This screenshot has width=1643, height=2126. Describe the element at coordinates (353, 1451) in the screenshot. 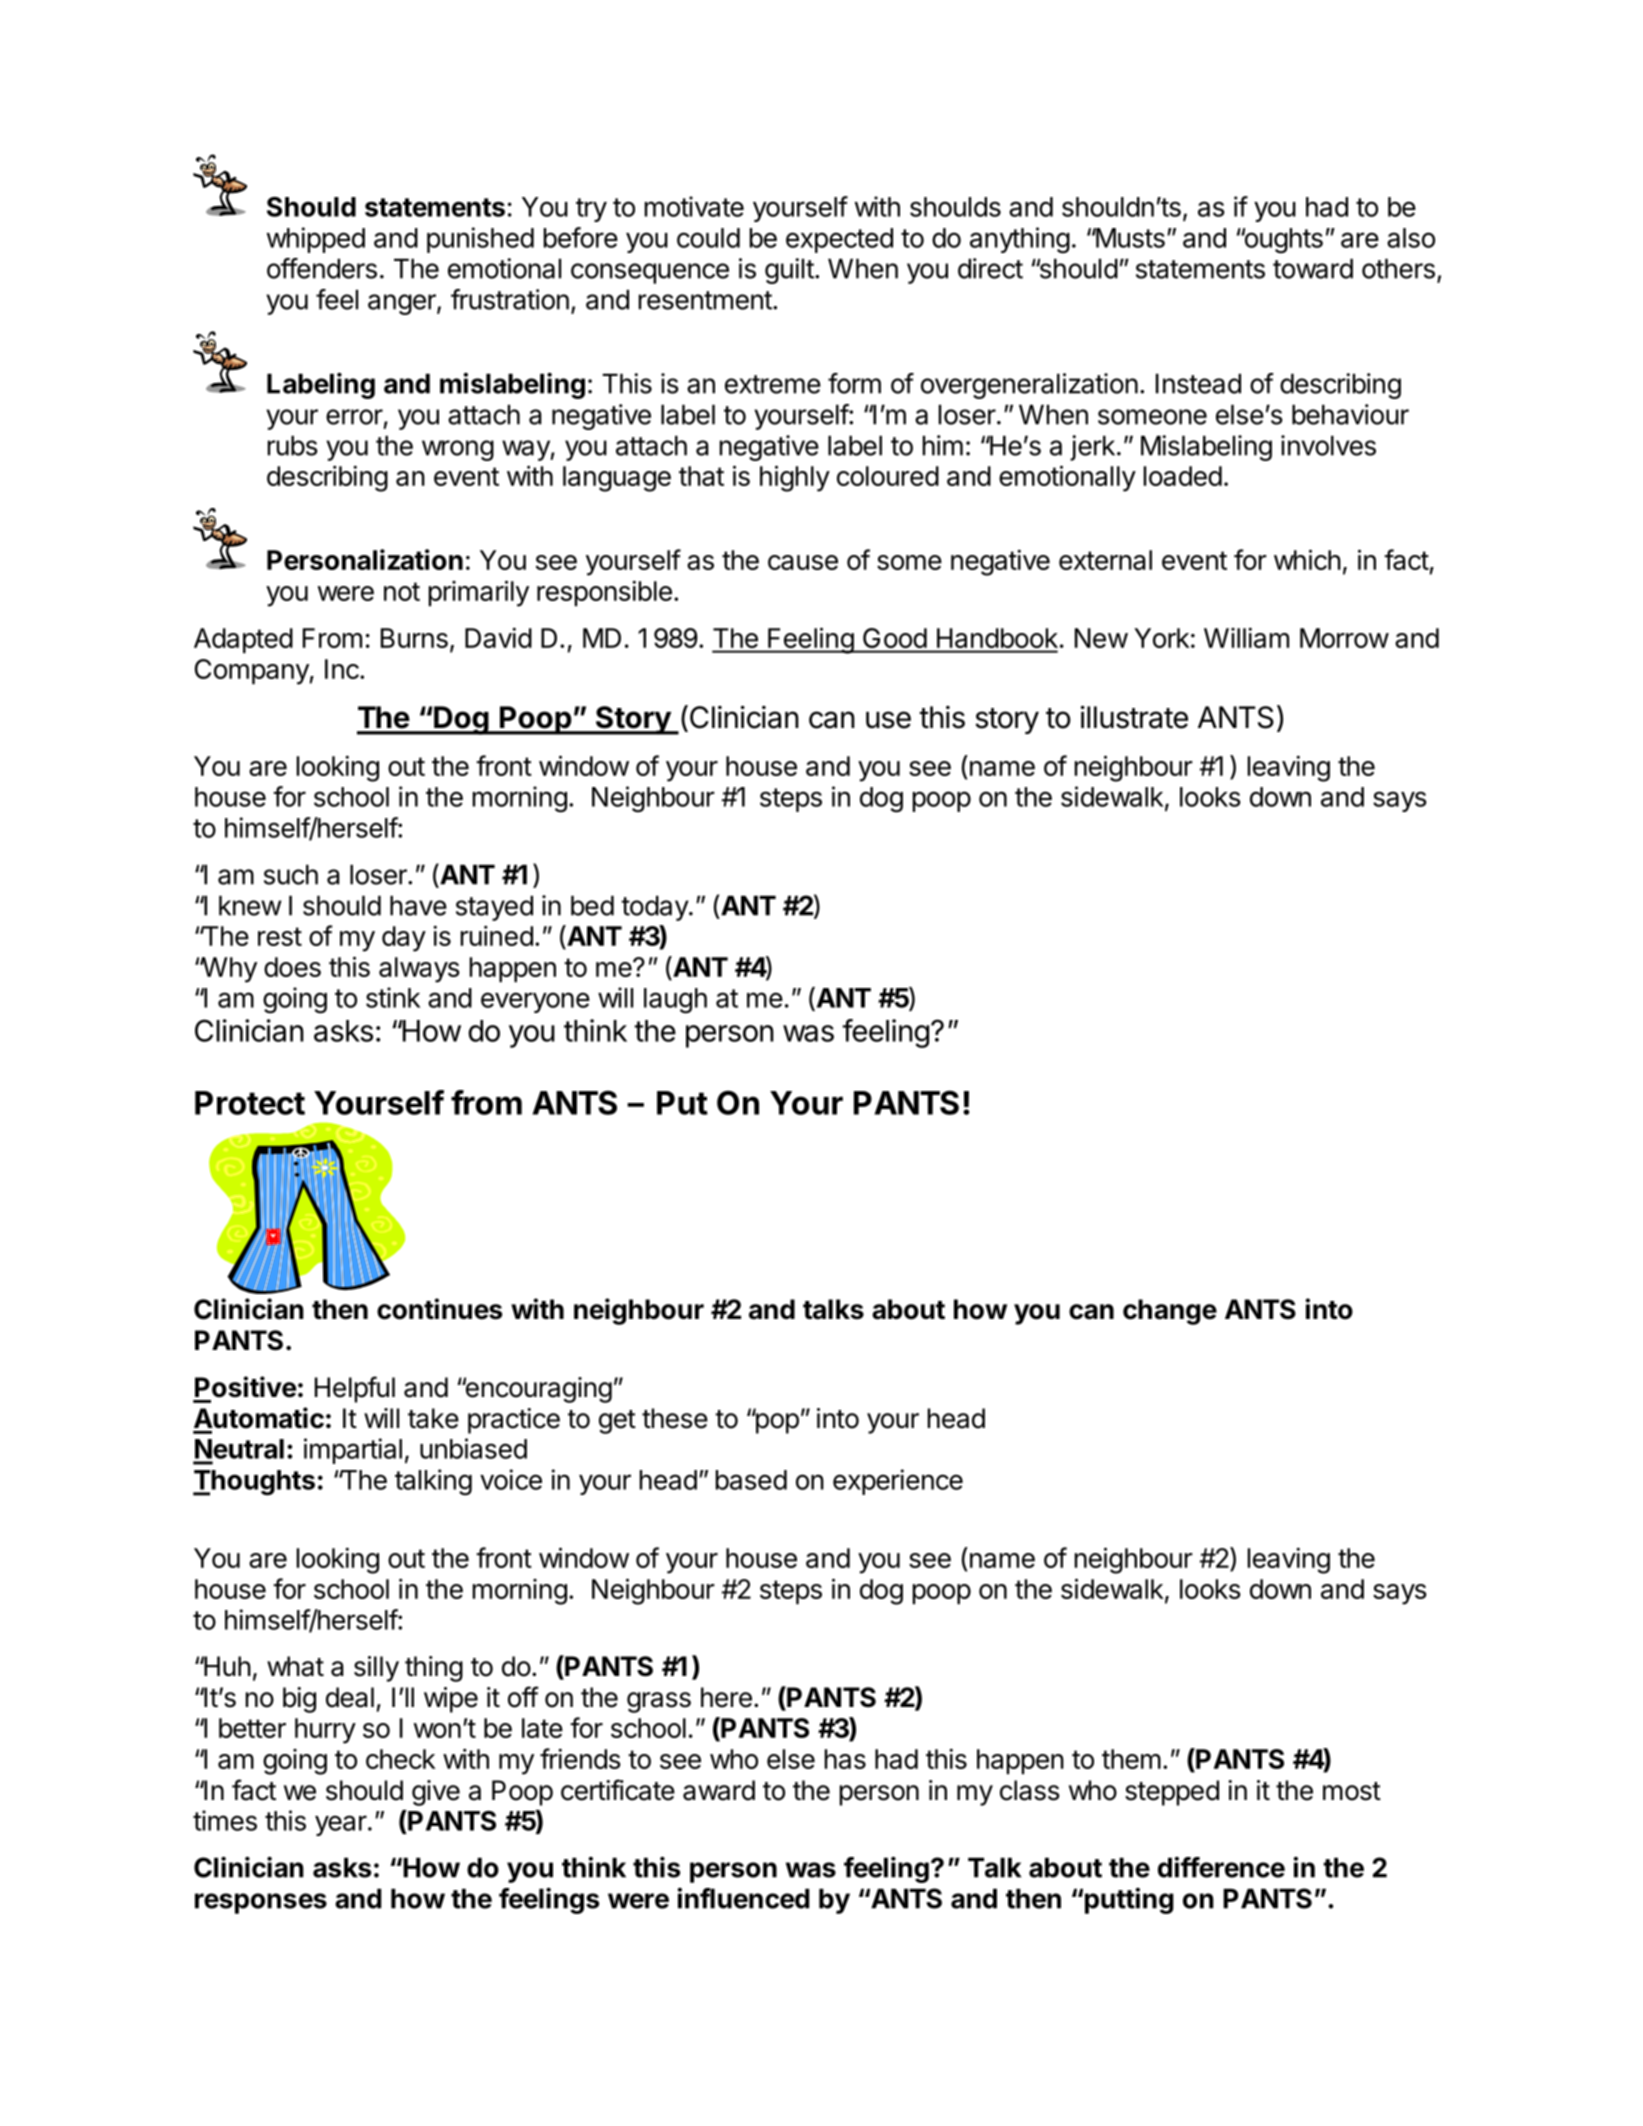

I see `impartial` at that location.
